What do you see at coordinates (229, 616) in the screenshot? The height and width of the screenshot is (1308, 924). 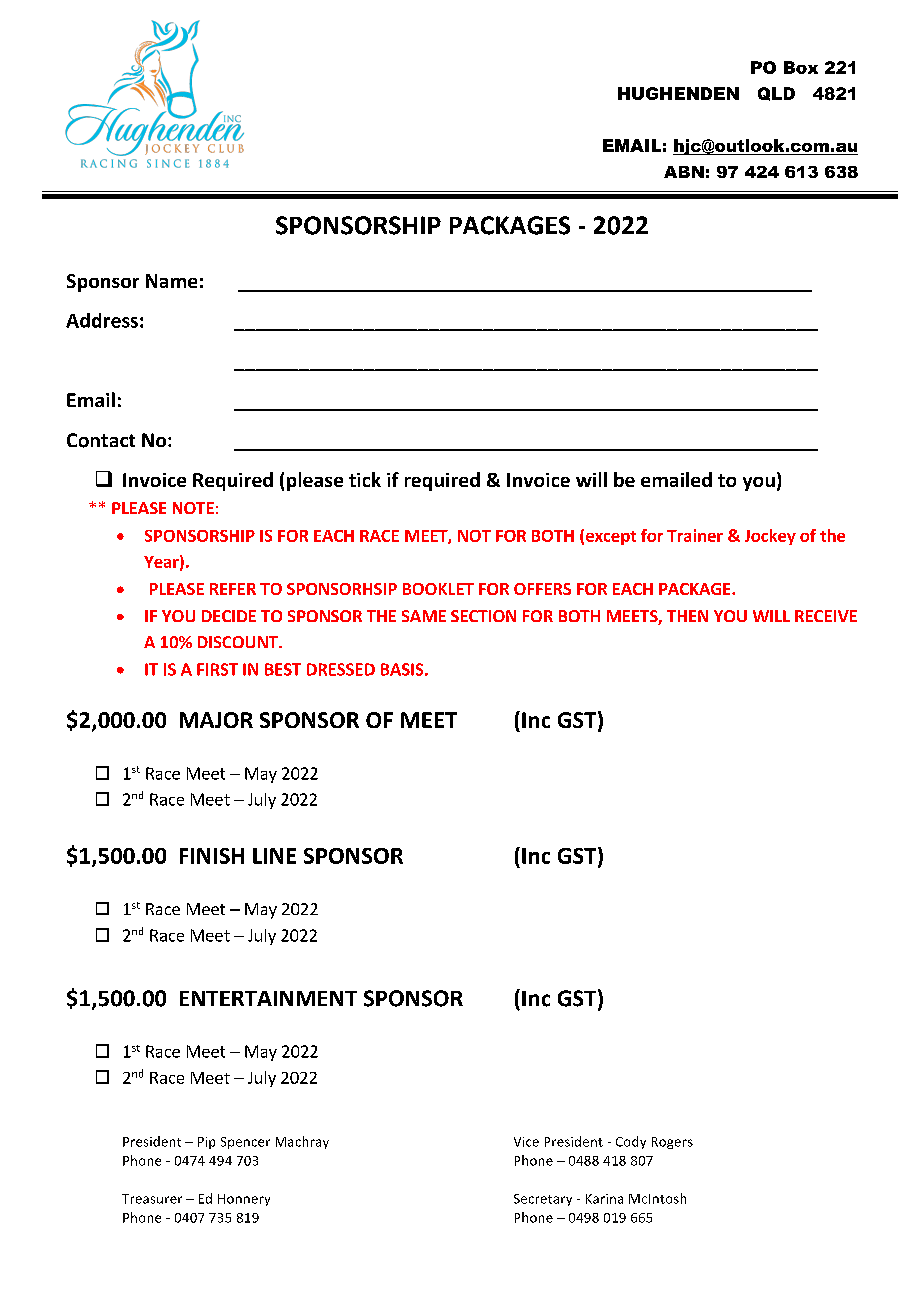 I see `DECIDE` at bounding box center [229, 616].
